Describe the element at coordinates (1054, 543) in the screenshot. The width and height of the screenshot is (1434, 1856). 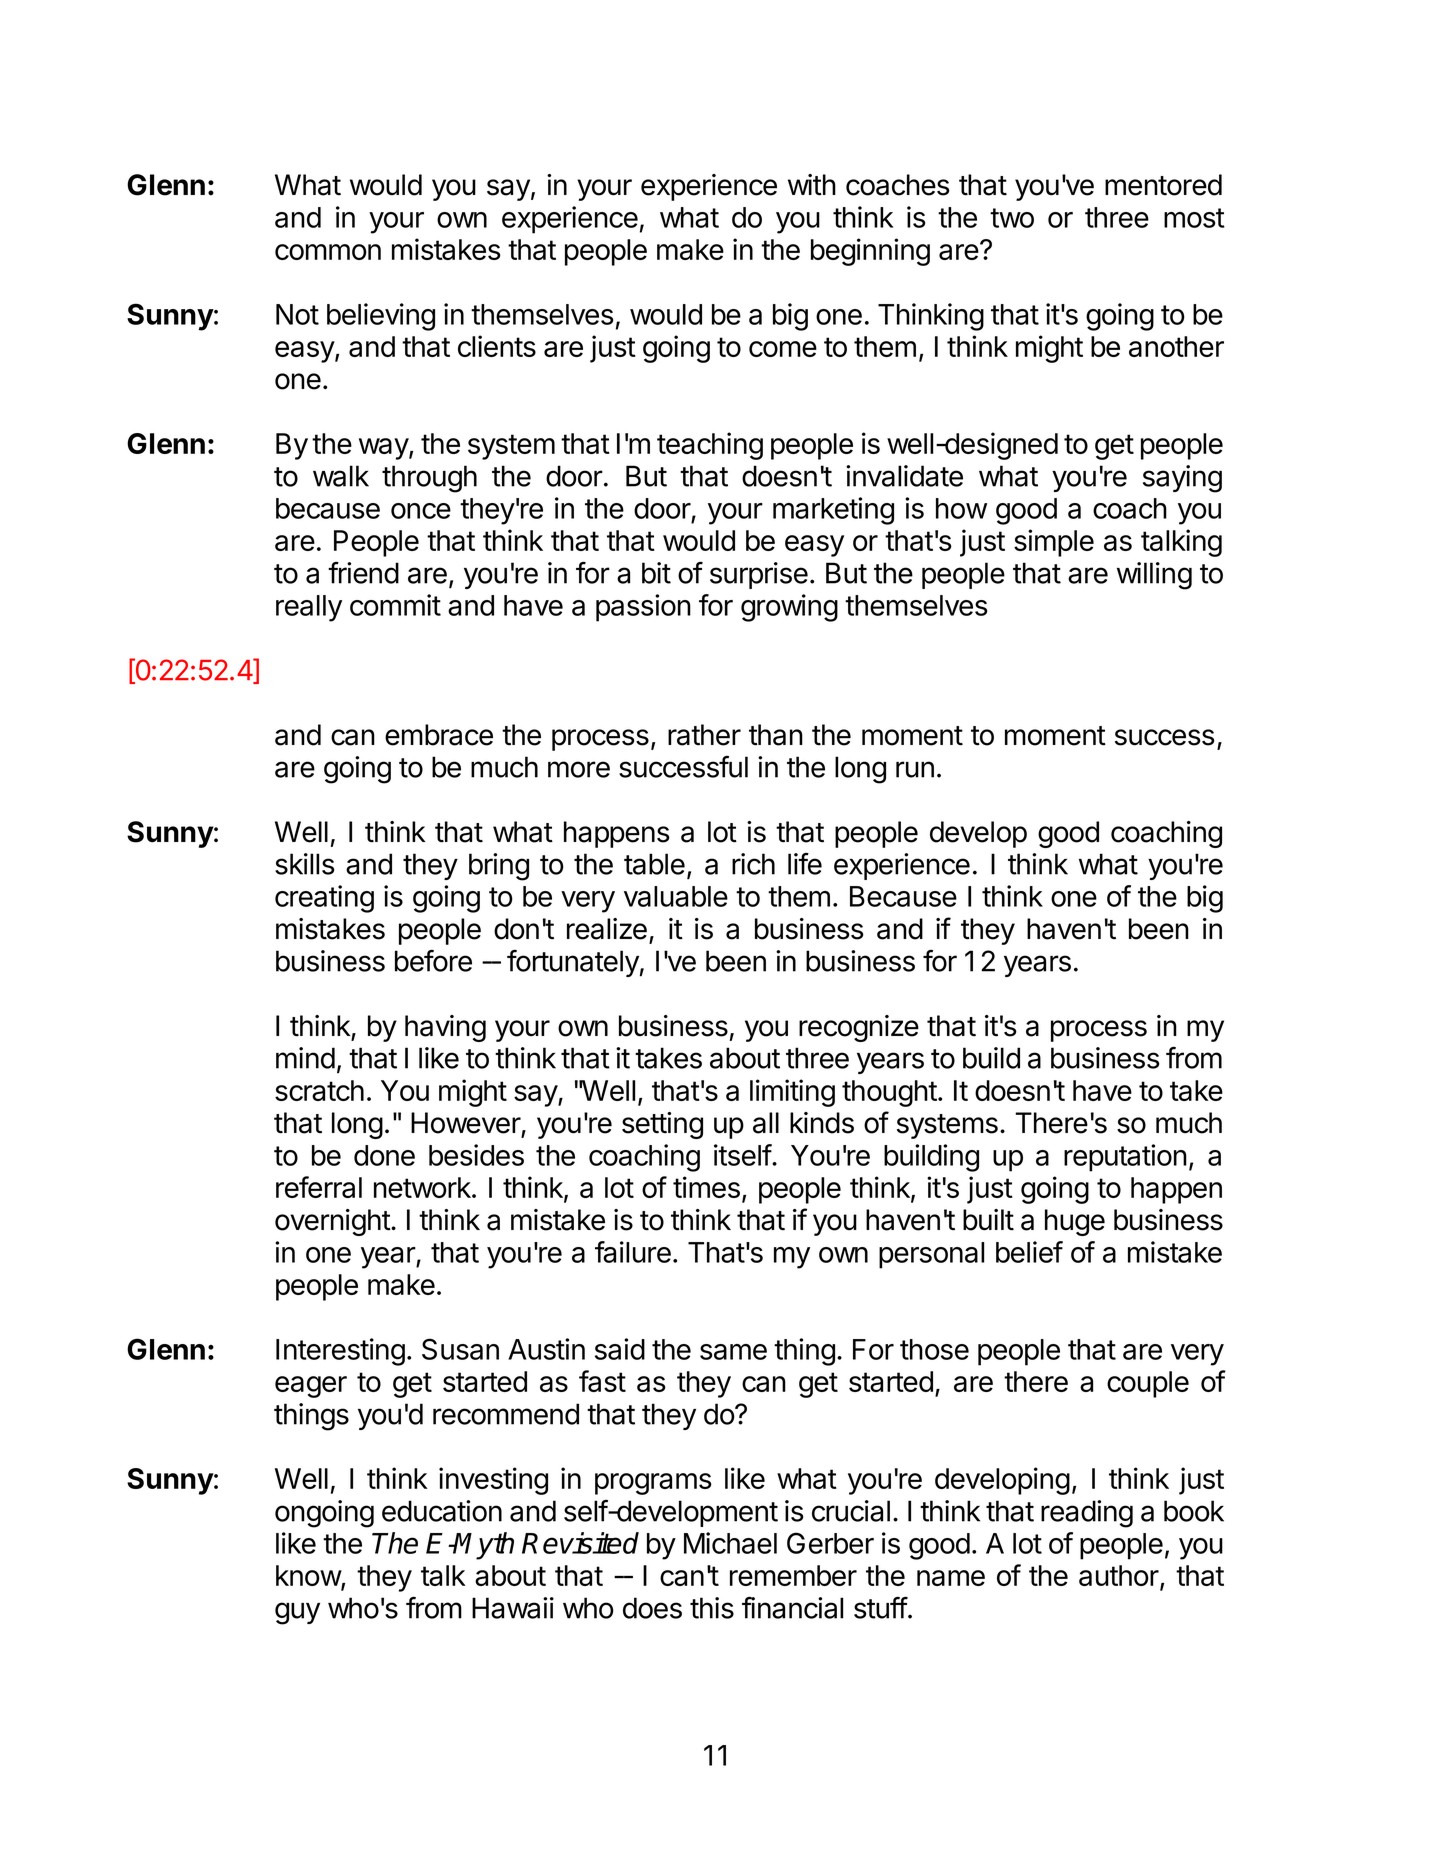
I see `simple` at that location.
